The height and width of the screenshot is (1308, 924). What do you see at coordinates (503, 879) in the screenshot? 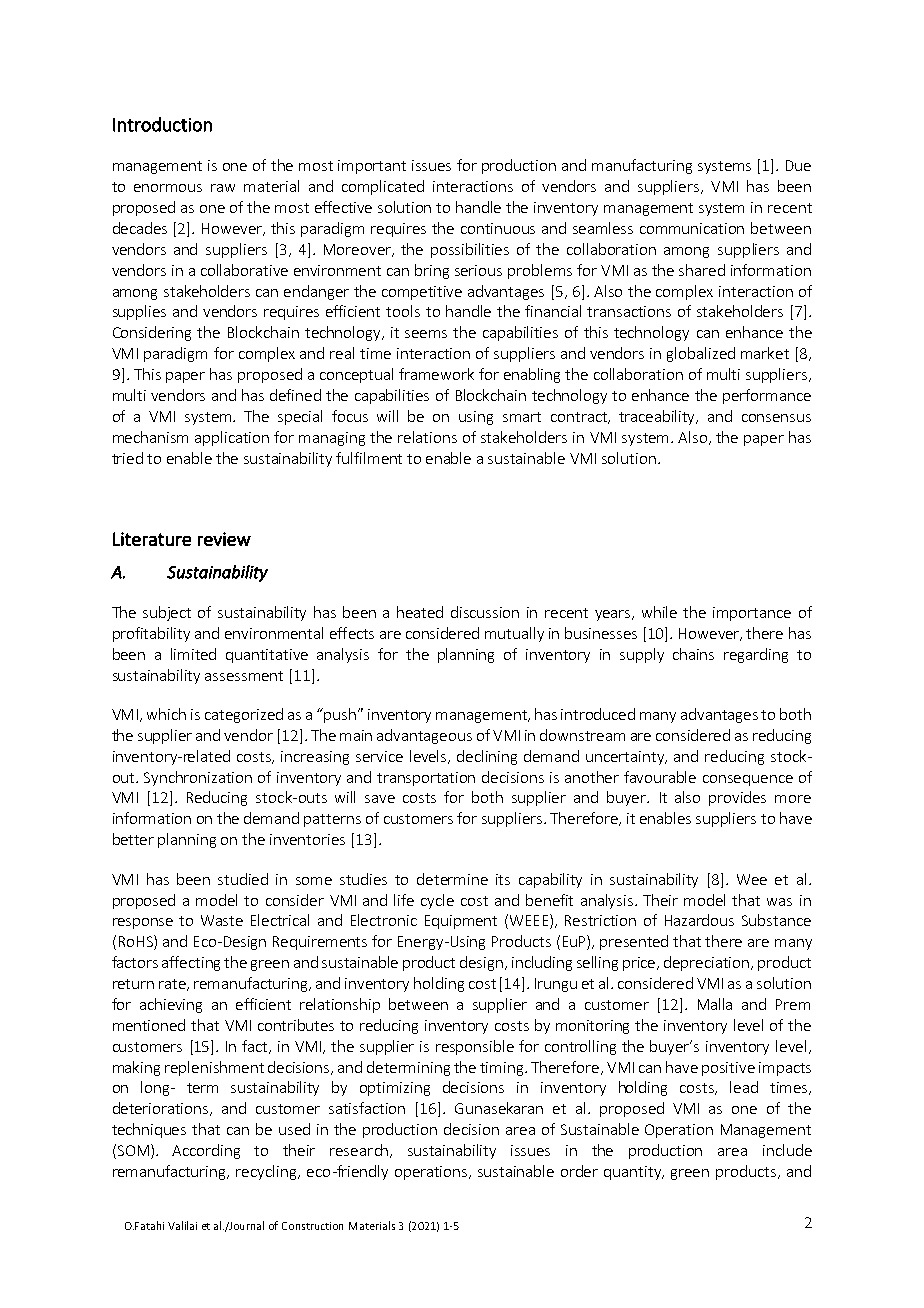
I see `its` at bounding box center [503, 879].
